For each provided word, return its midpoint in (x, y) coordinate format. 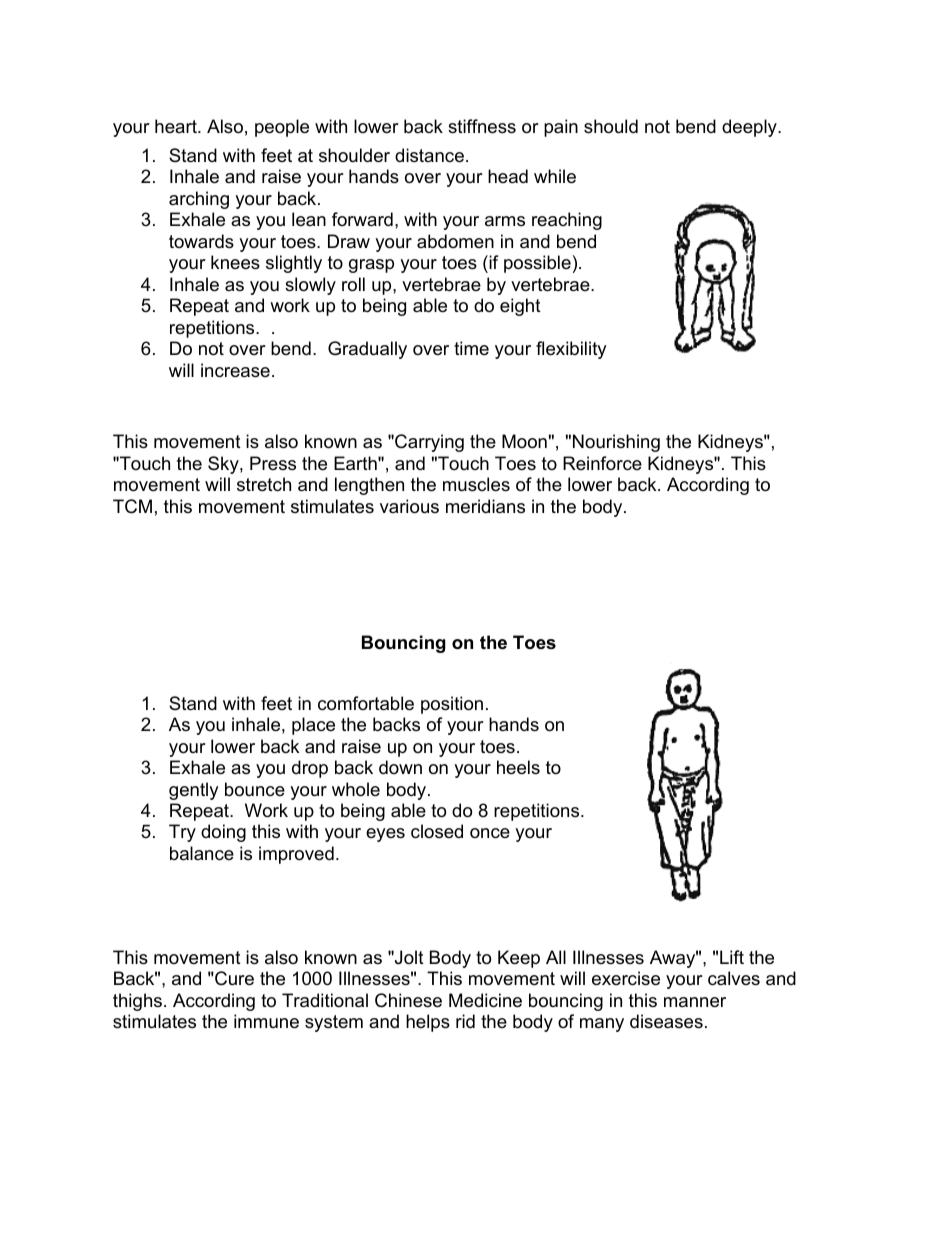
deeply (750, 128)
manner (695, 1002)
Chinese (408, 1000)
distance (429, 155)
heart (177, 126)
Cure (233, 978)
